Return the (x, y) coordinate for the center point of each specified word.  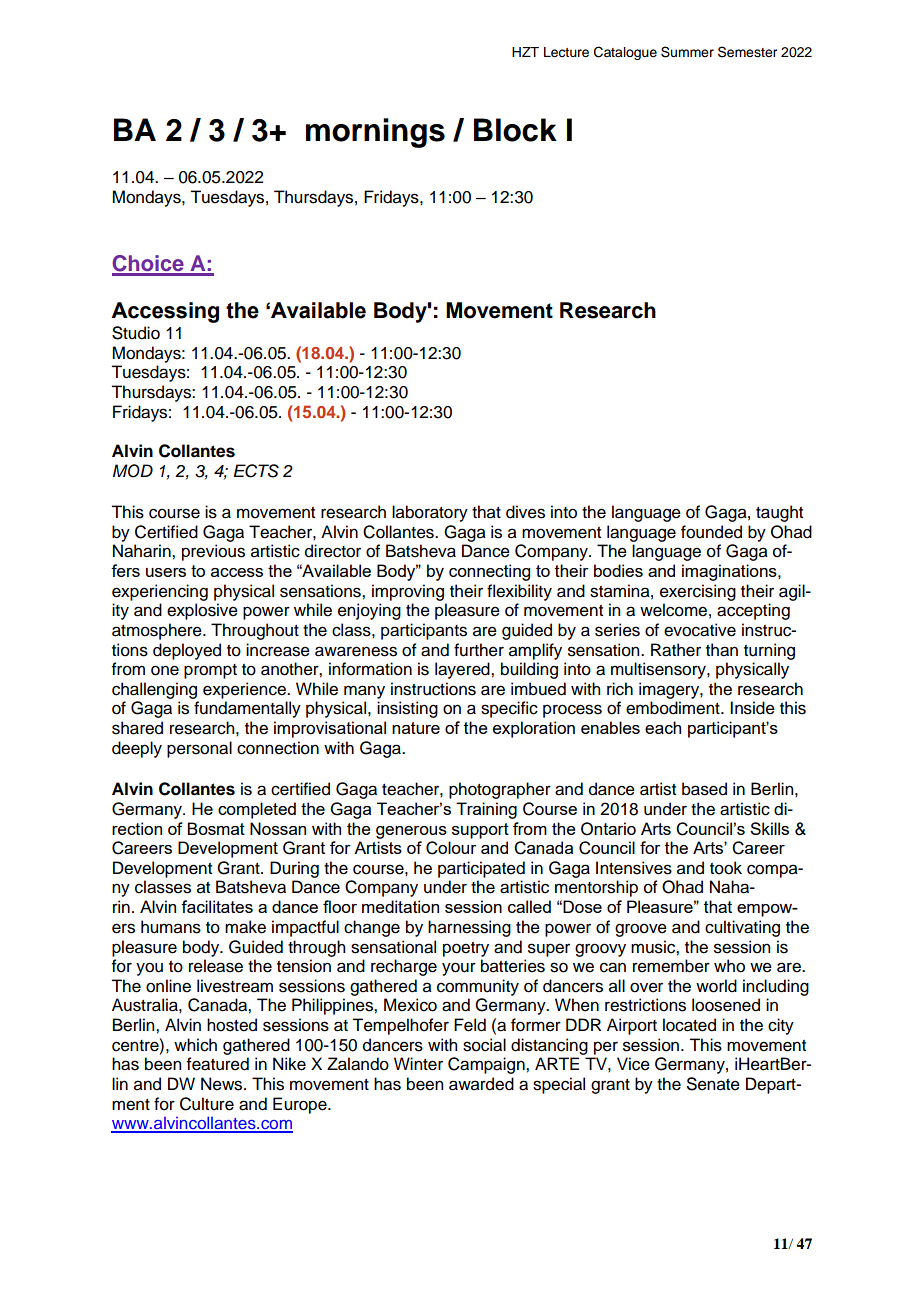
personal (199, 749)
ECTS (256, 471)
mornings (375, 133)
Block (515, 130)
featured (218, 1064)
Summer (687, 52)
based (704, 789)
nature (416, 728)
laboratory (430, 513)
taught (779, 513)
